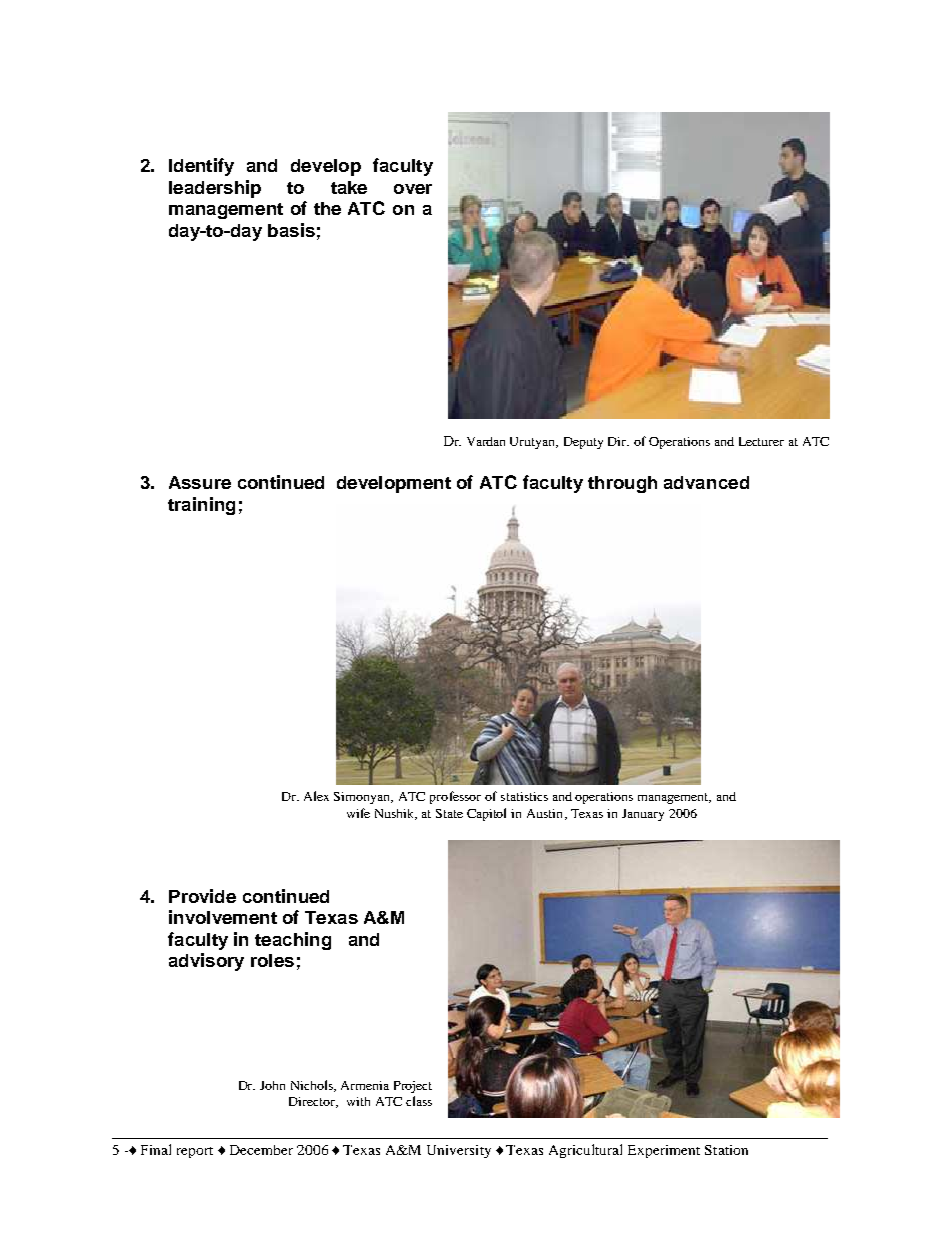  What do you see at coordinates (215, 189) in the screenshot?
I see `leadership` at bounding box center [215, 189].
